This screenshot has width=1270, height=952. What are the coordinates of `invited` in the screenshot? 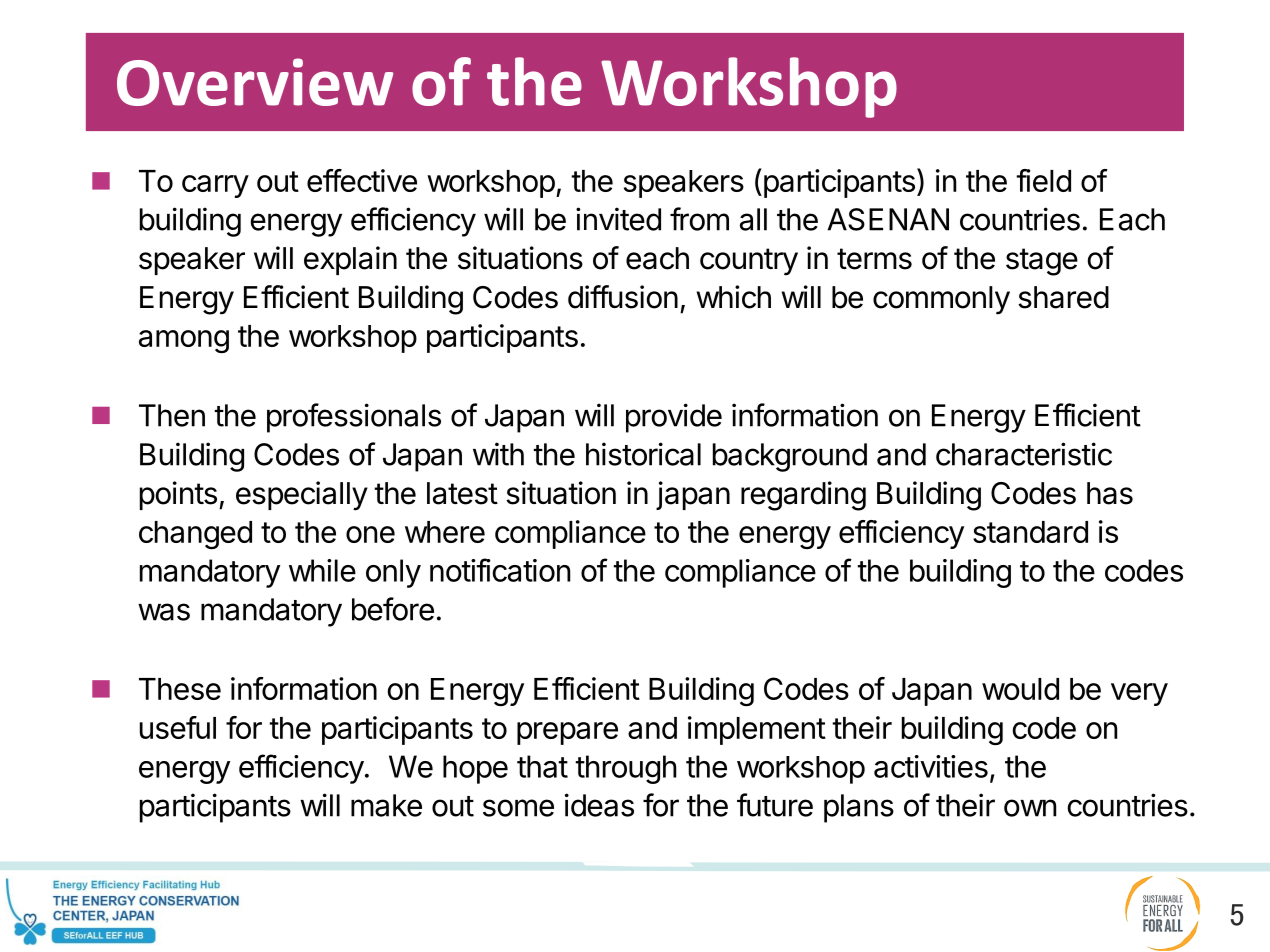 It's located at (618, 219).
